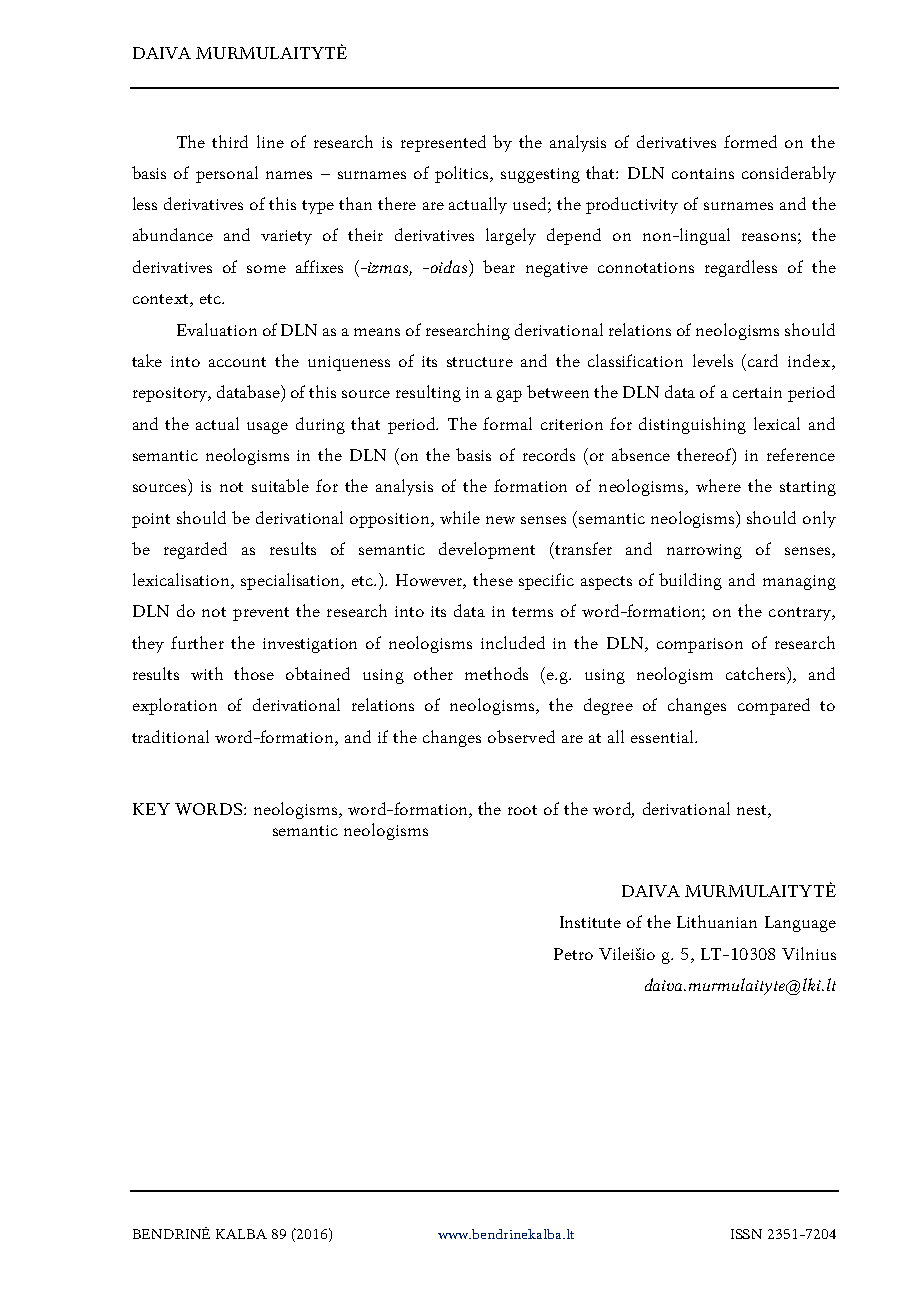  I want to click on ISSN, so click(746, 1234).
